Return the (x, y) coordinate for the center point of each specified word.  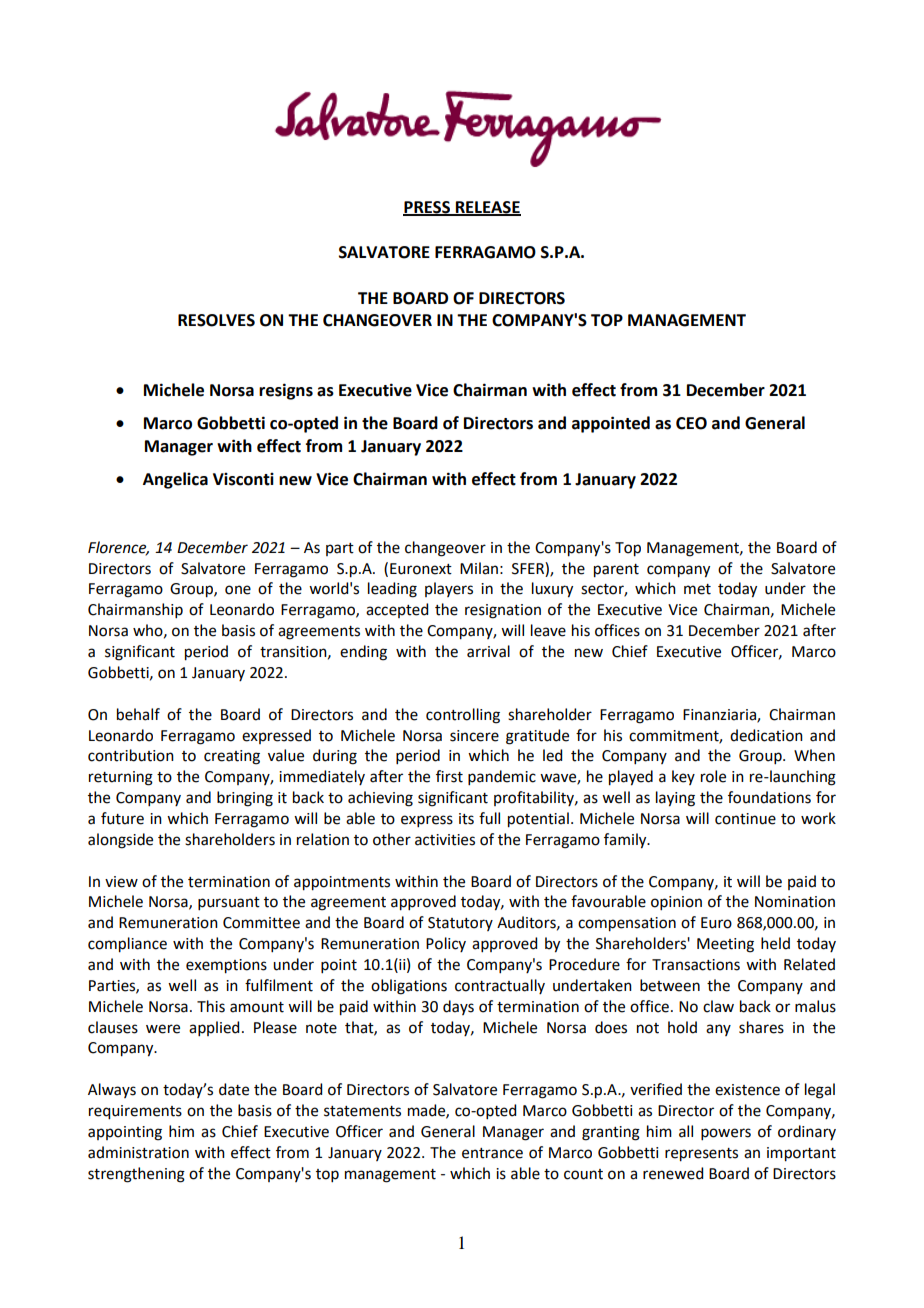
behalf (138, 714)
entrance (492, 1153)
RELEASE (487, 208)
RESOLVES (216, 320)
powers (726, 1134)
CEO (691, 423)
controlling (463, 716)
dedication (766, 735)
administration (138, 1152)
